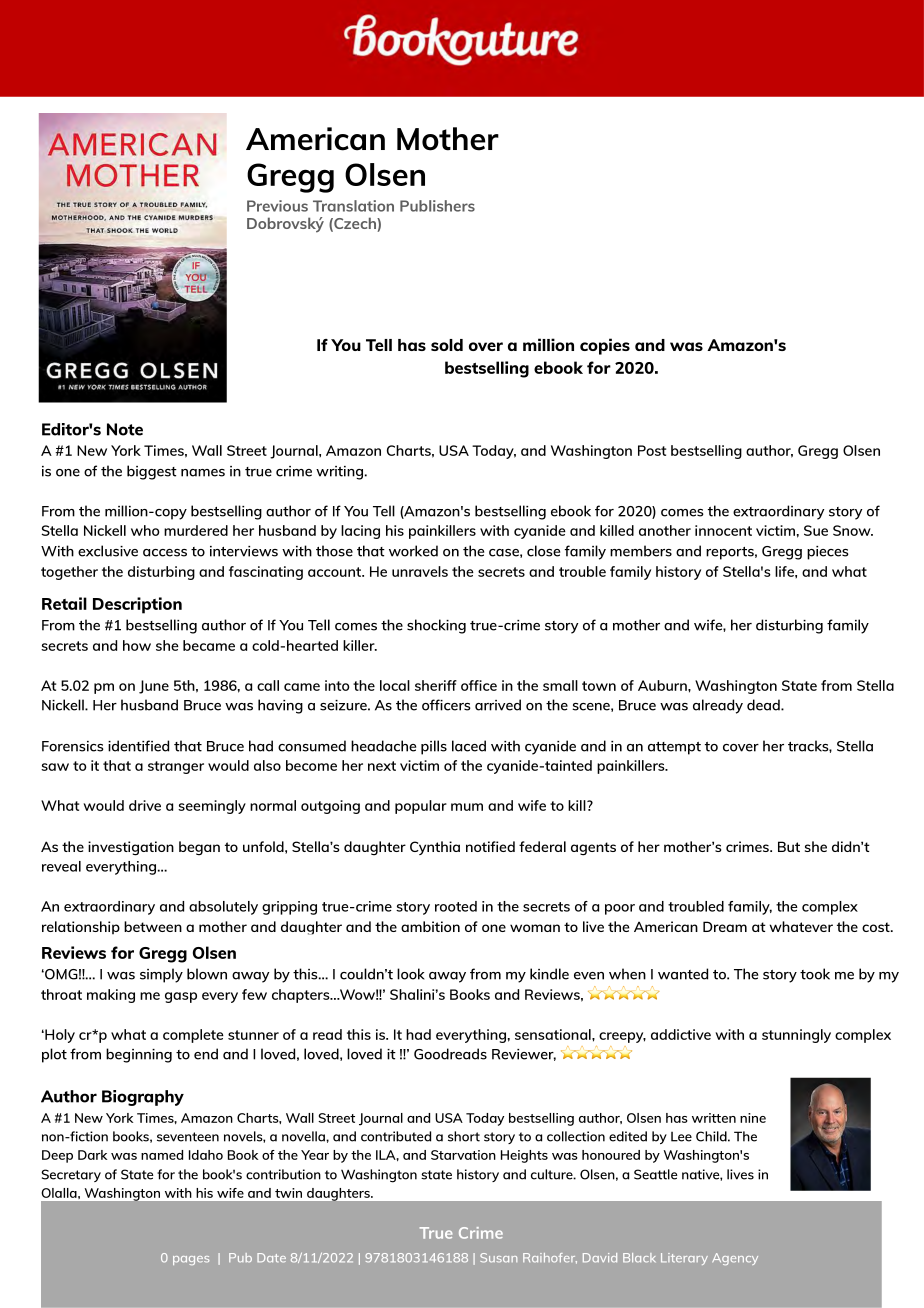 The width and height of the document is (924, 1308). I want to click on Publishers, so click(437, 206).
